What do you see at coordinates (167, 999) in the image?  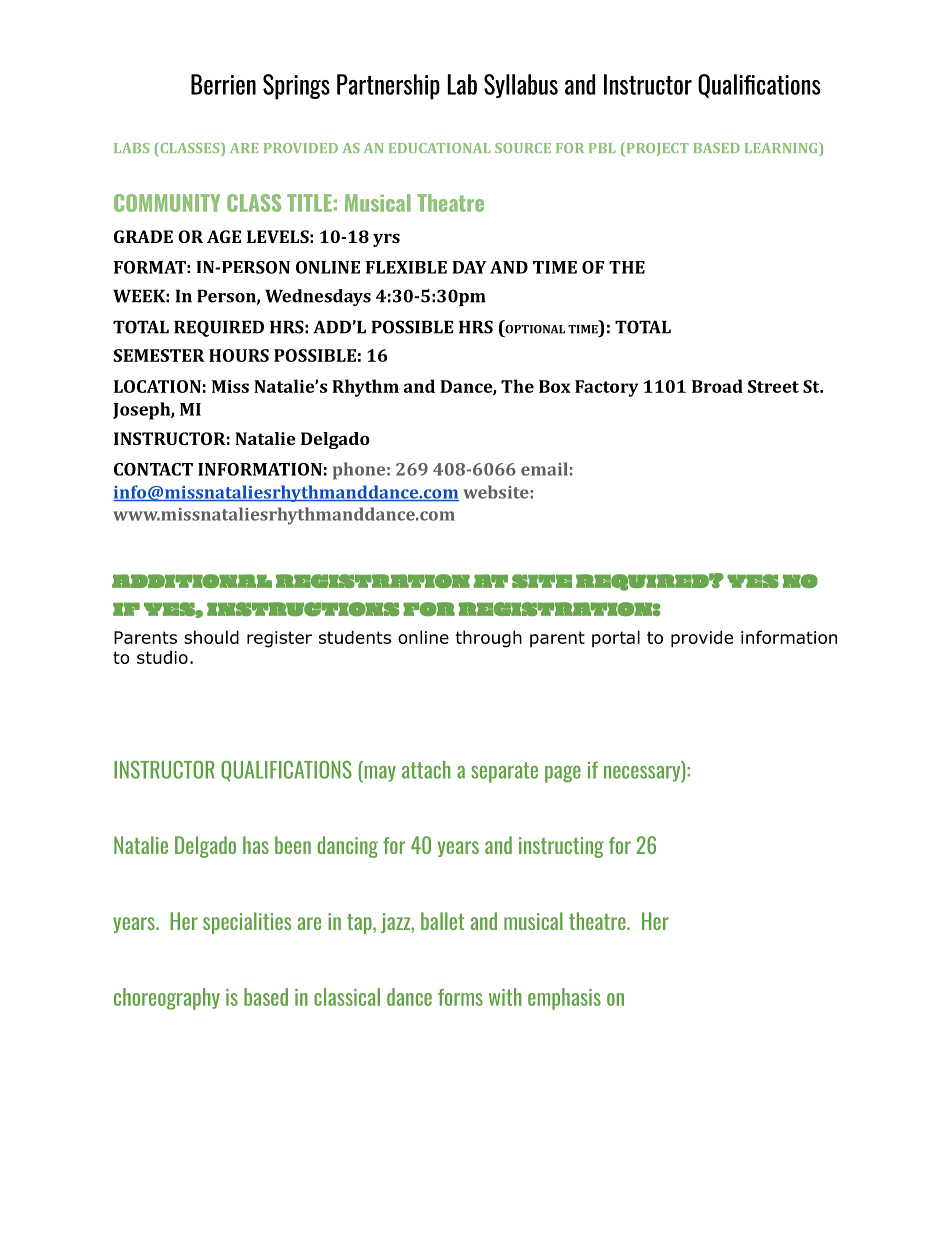 I see `choreography` at bounding box center [167, 999].
